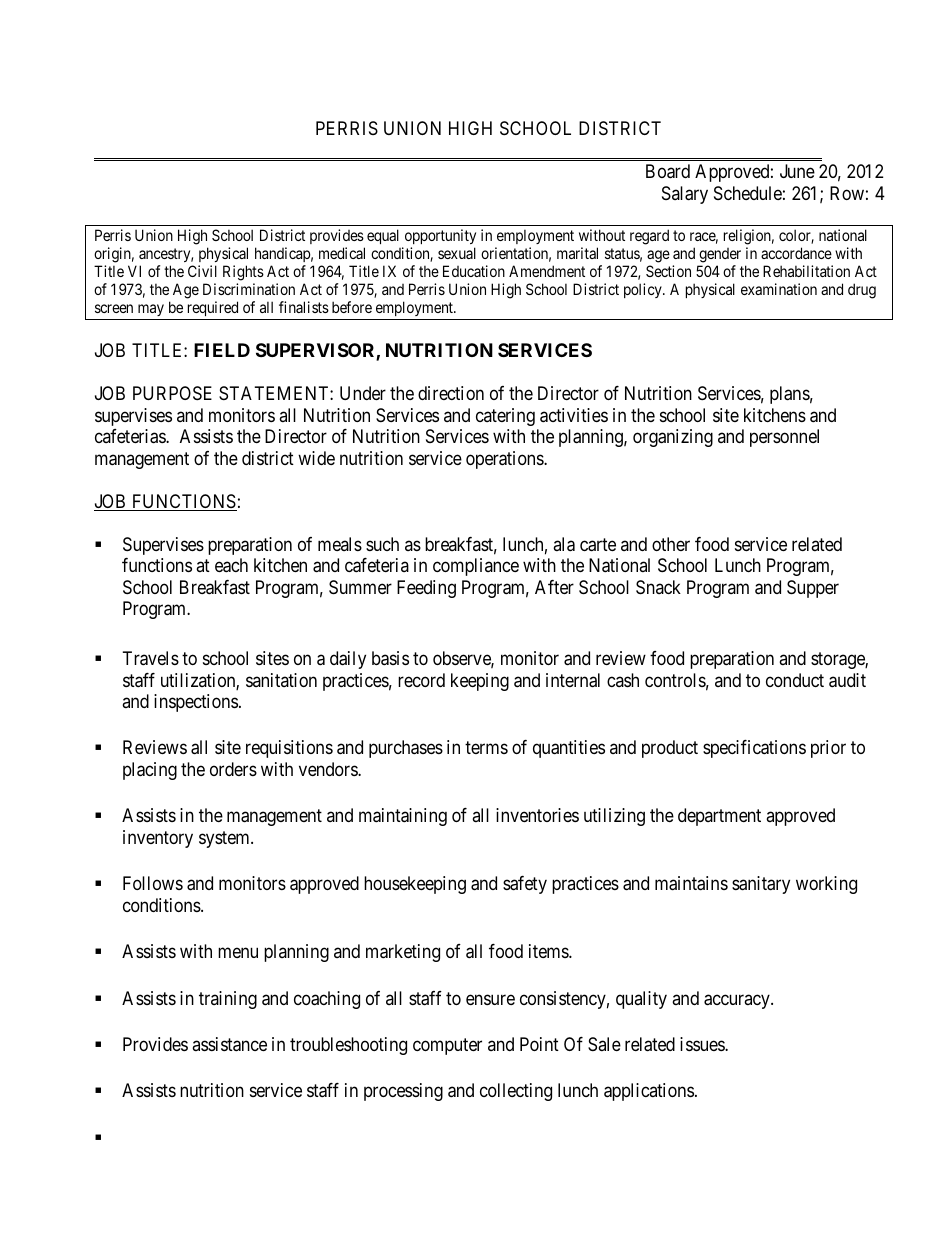  What do you see at coordinates (229, 1044) in the screenshot?
I see `assistance` at bounding box center [229, 1044].
